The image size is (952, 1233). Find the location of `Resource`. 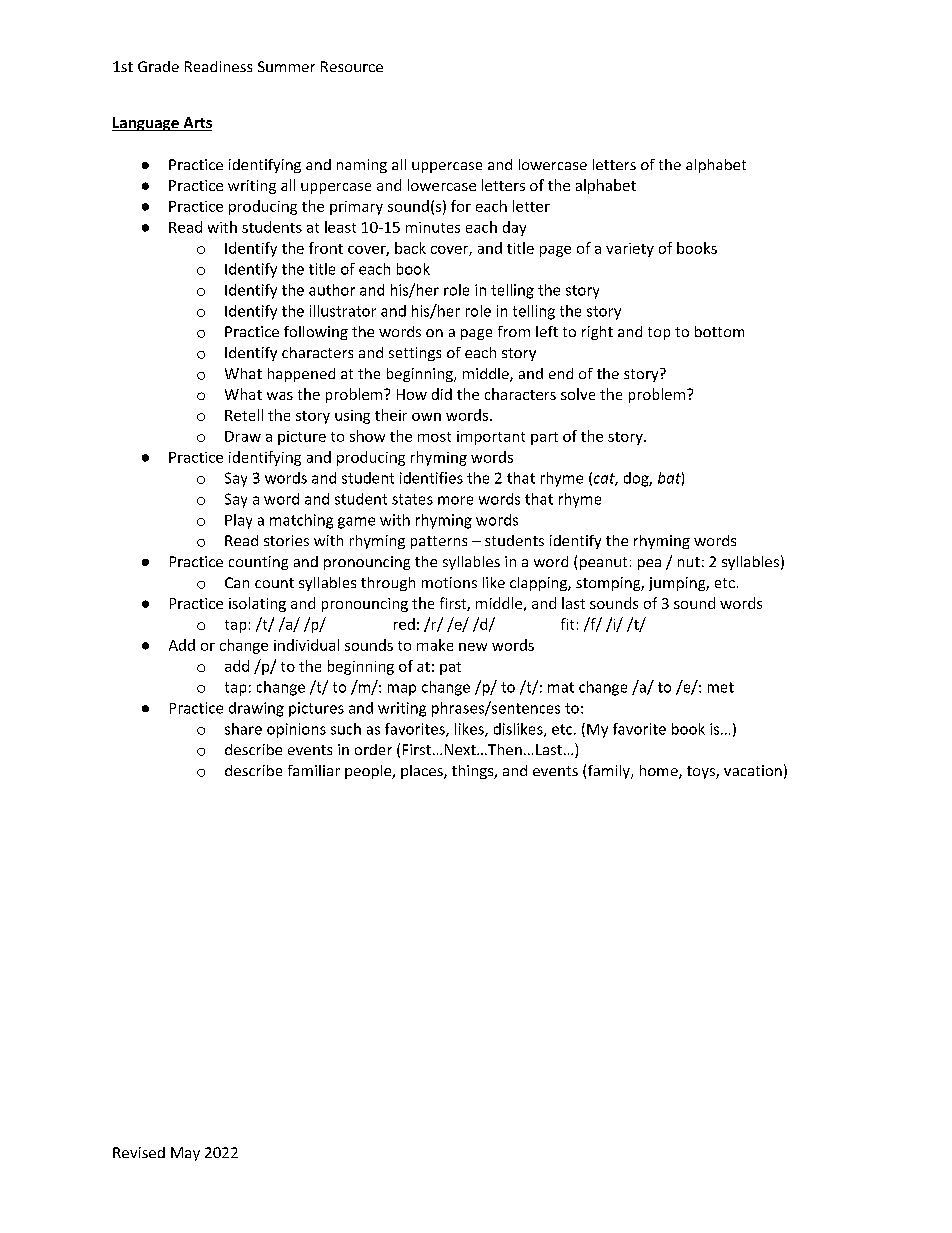

Resource is located at coordinates (352, 66).
